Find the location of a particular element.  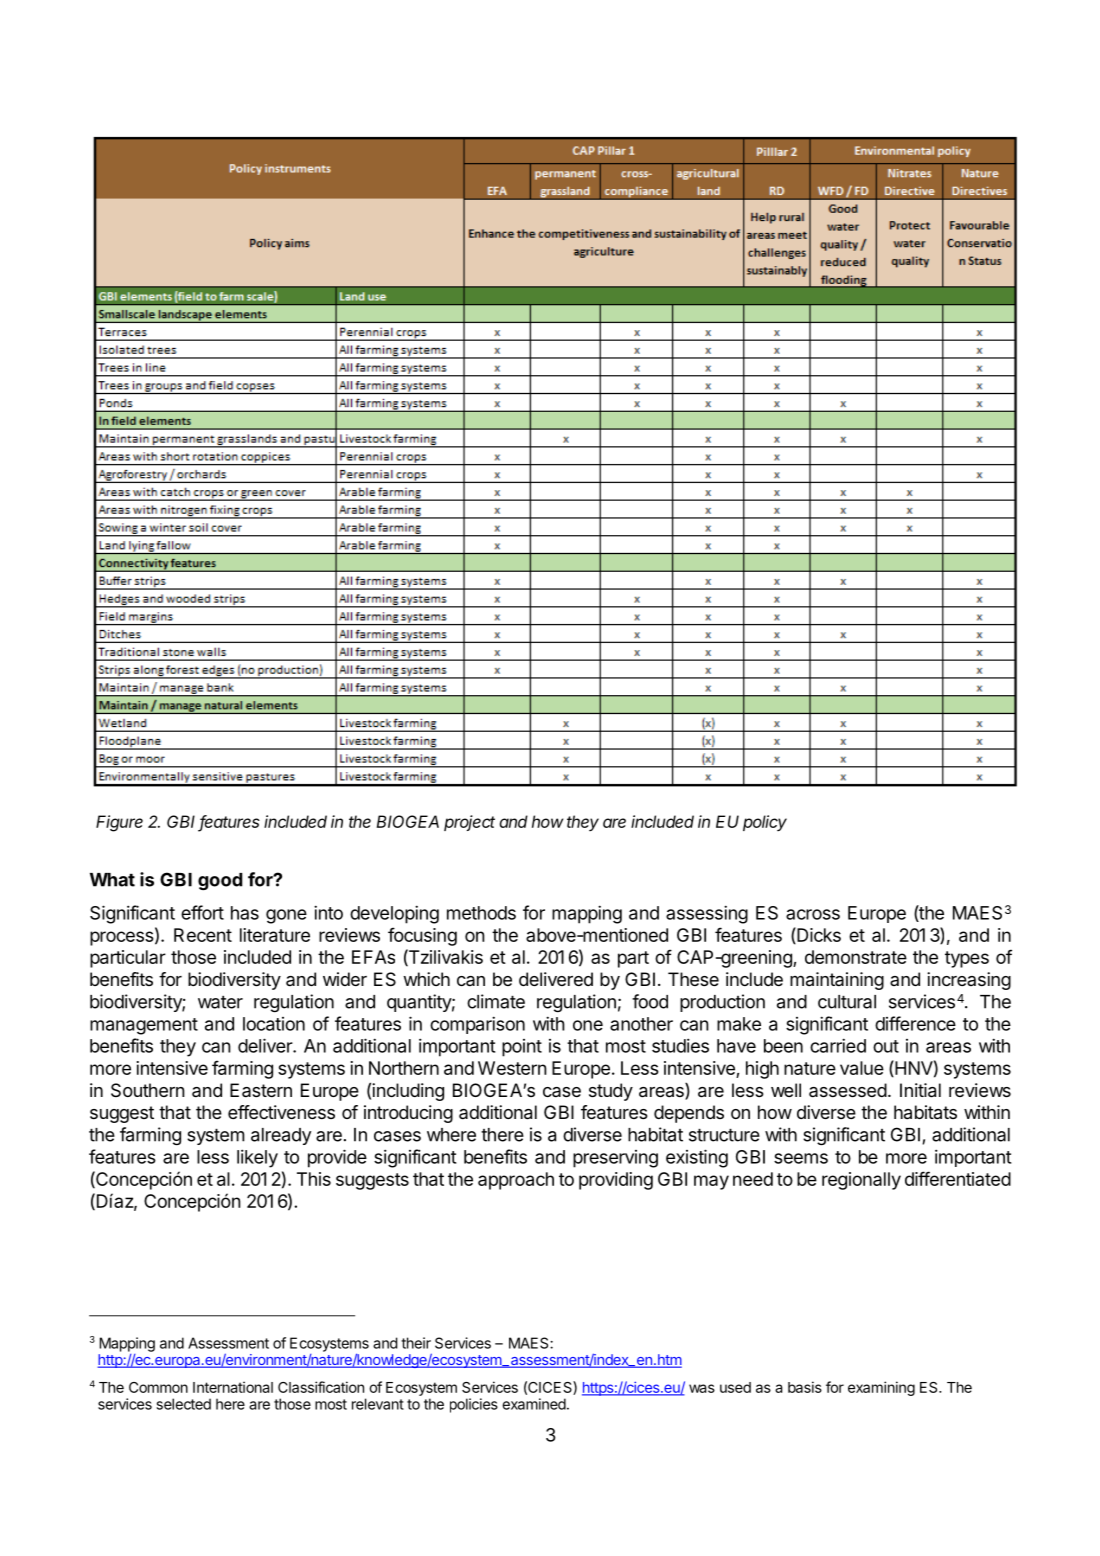

regionally is located at coordinates (861, 1181).
